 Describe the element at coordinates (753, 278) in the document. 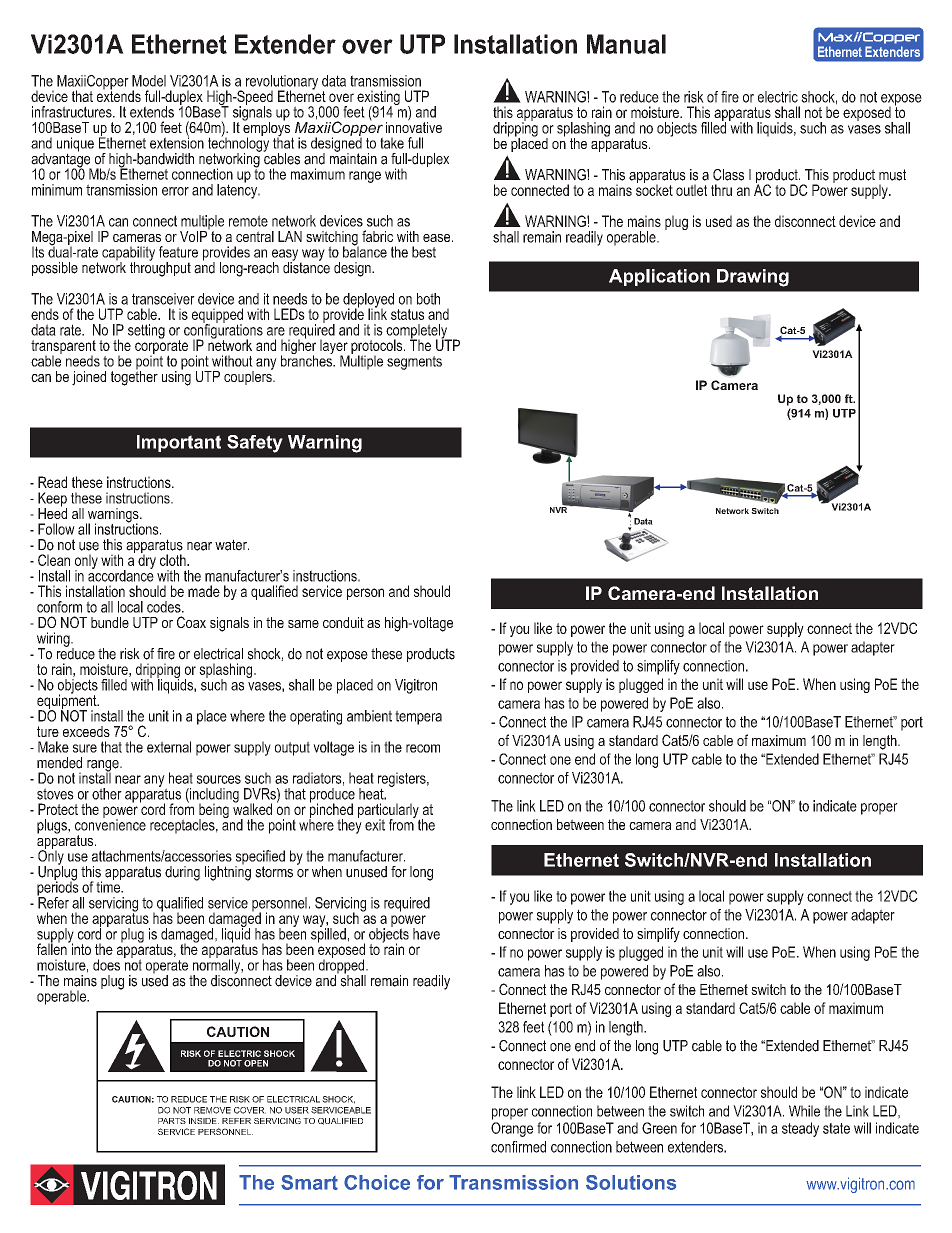

I see `Drawing` at that location.
